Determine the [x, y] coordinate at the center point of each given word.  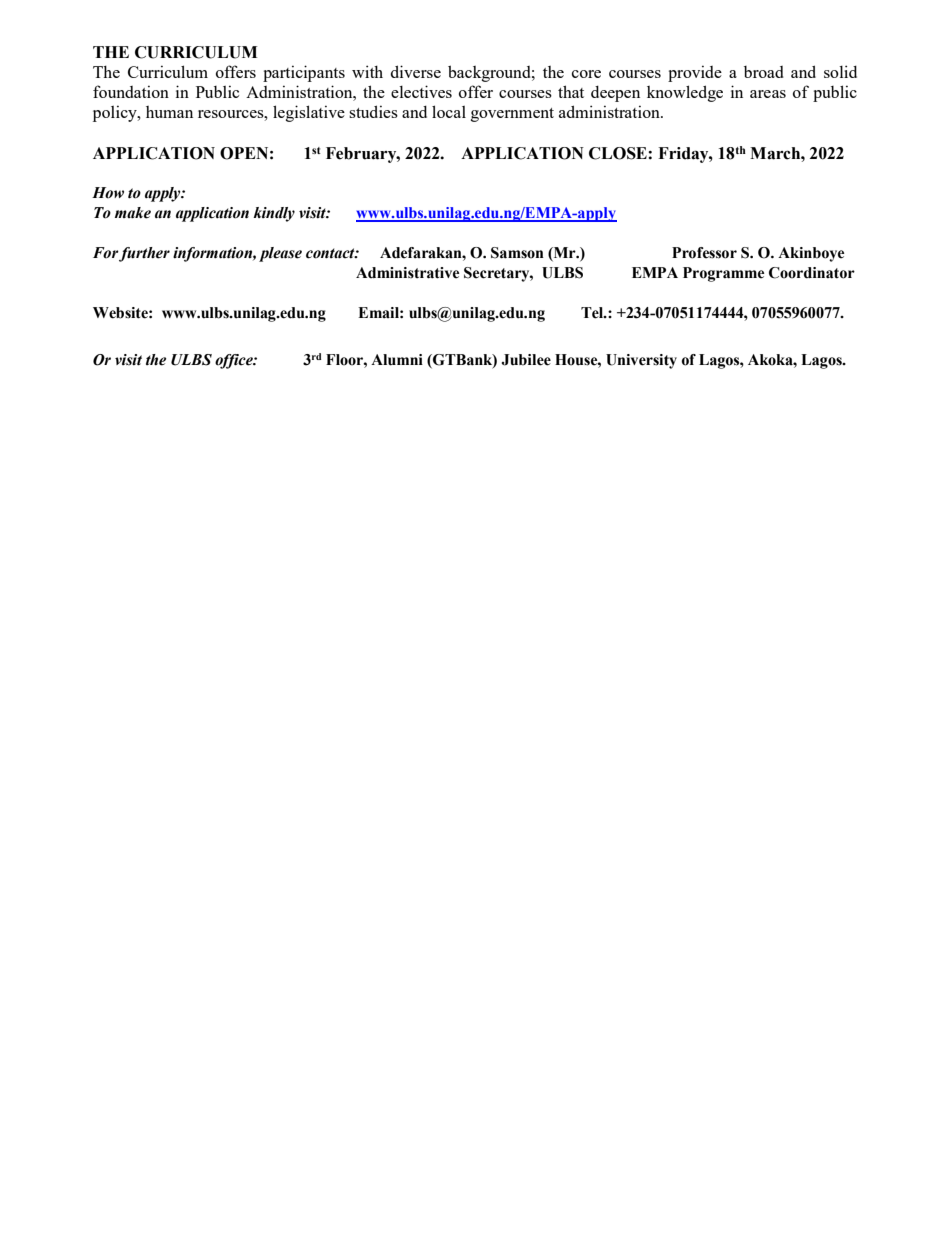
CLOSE [619, 153]
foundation [131, 91]
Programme [723, 274]
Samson [517, 253]
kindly [274, 214]
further [144, 254]
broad [764, 72]
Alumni [397, 360]
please [280, 254]
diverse [416, 71]
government [512, 115]
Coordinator [812, 273]
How [108, 193]
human [169, 112]
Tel [593, 313]
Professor [704, 253]
